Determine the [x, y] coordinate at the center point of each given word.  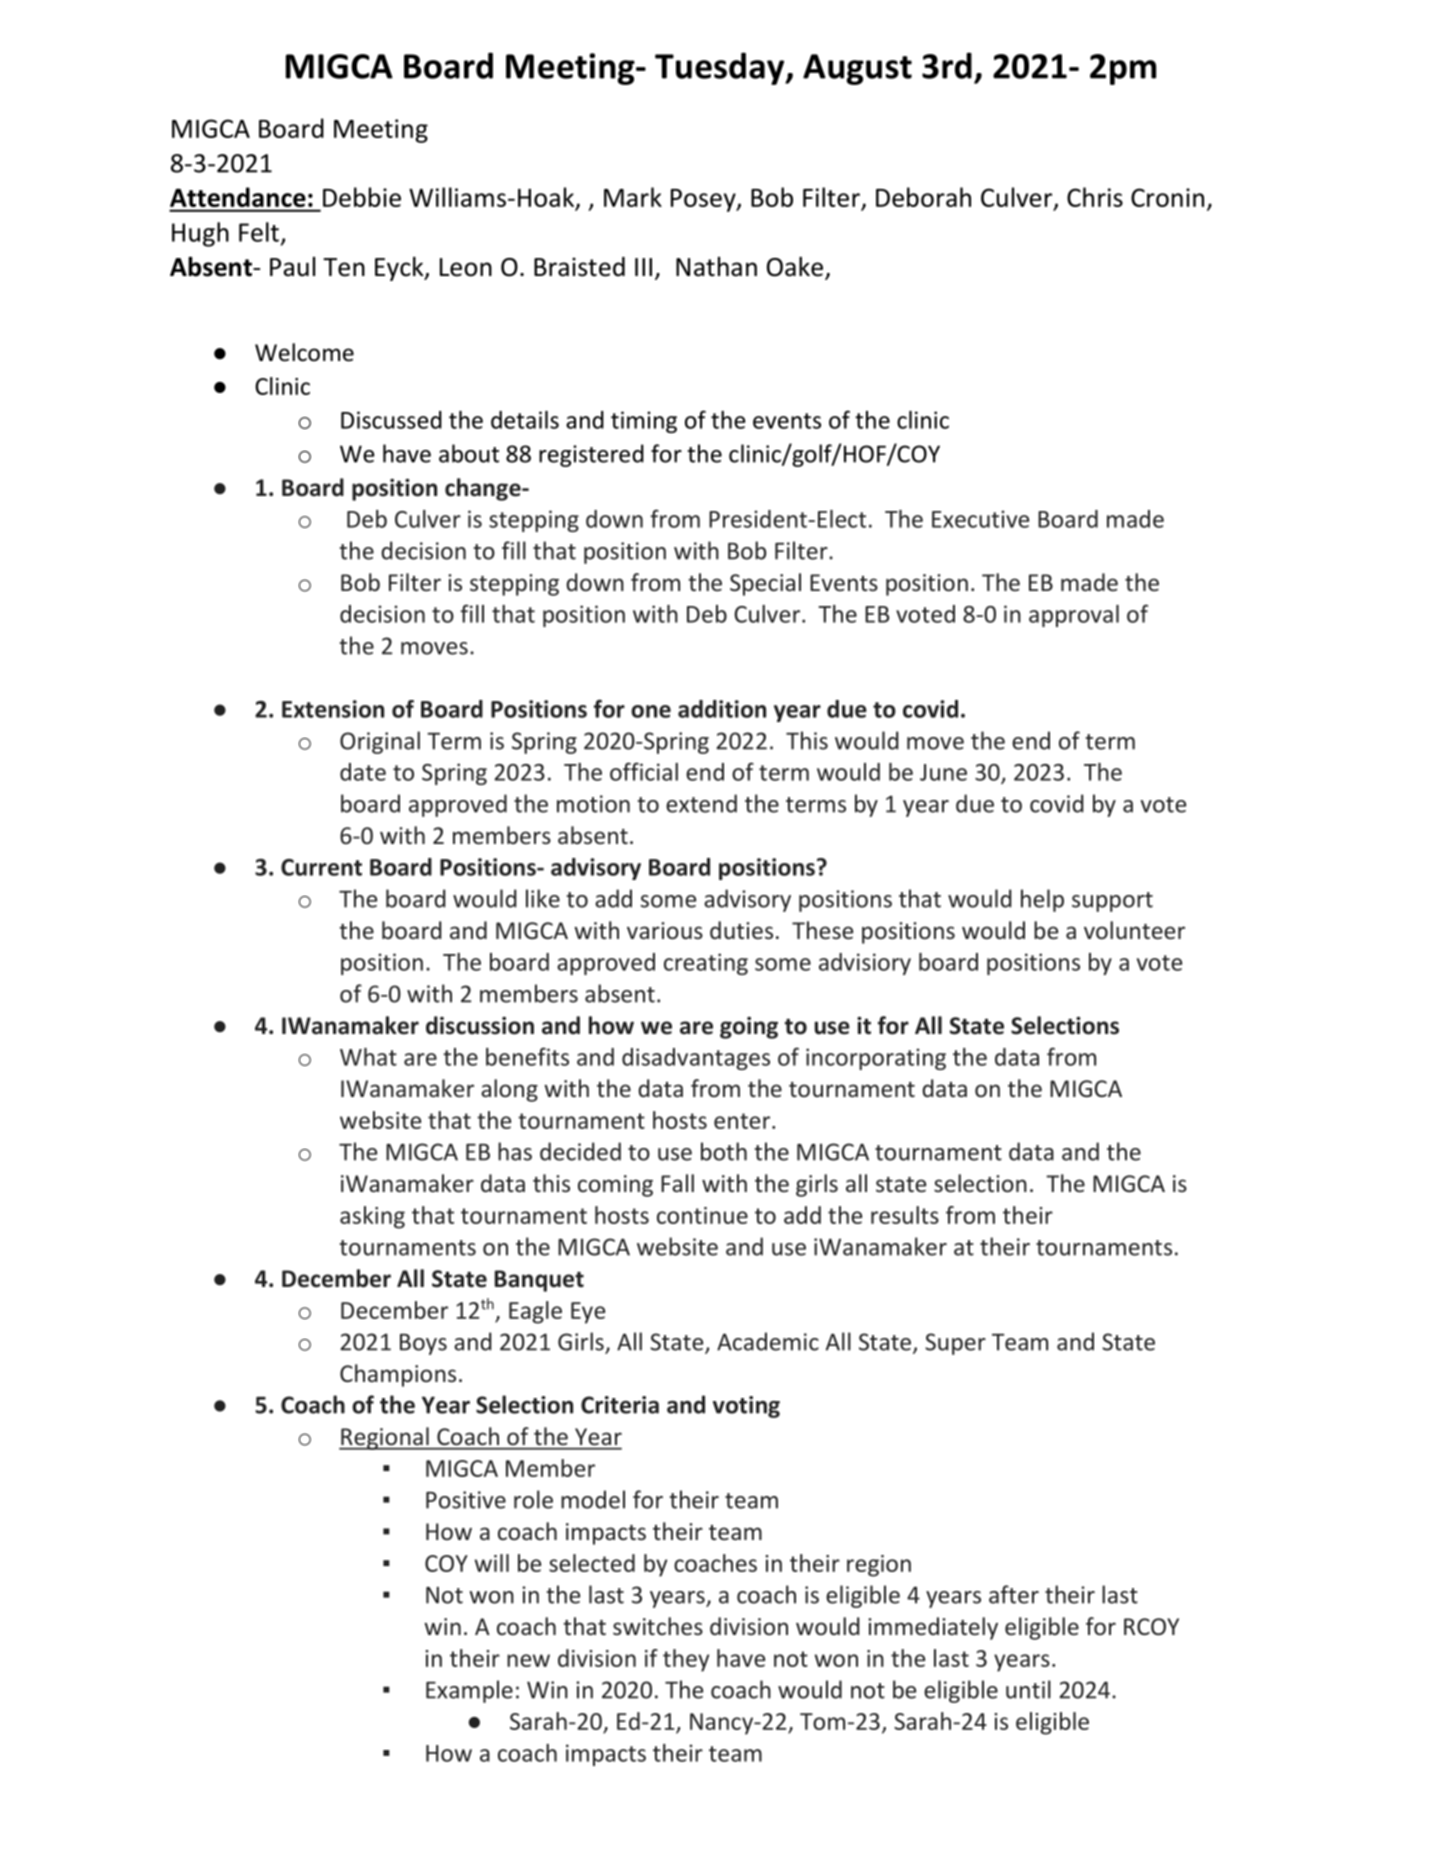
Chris [1095, 197]
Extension [333, 709]
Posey [704, 200]
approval [1074, 616]
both [724, 1151]
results [905, 1215]
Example [469, 1691]
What [368, 1057]
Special [765, 584]
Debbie [362, 197]
